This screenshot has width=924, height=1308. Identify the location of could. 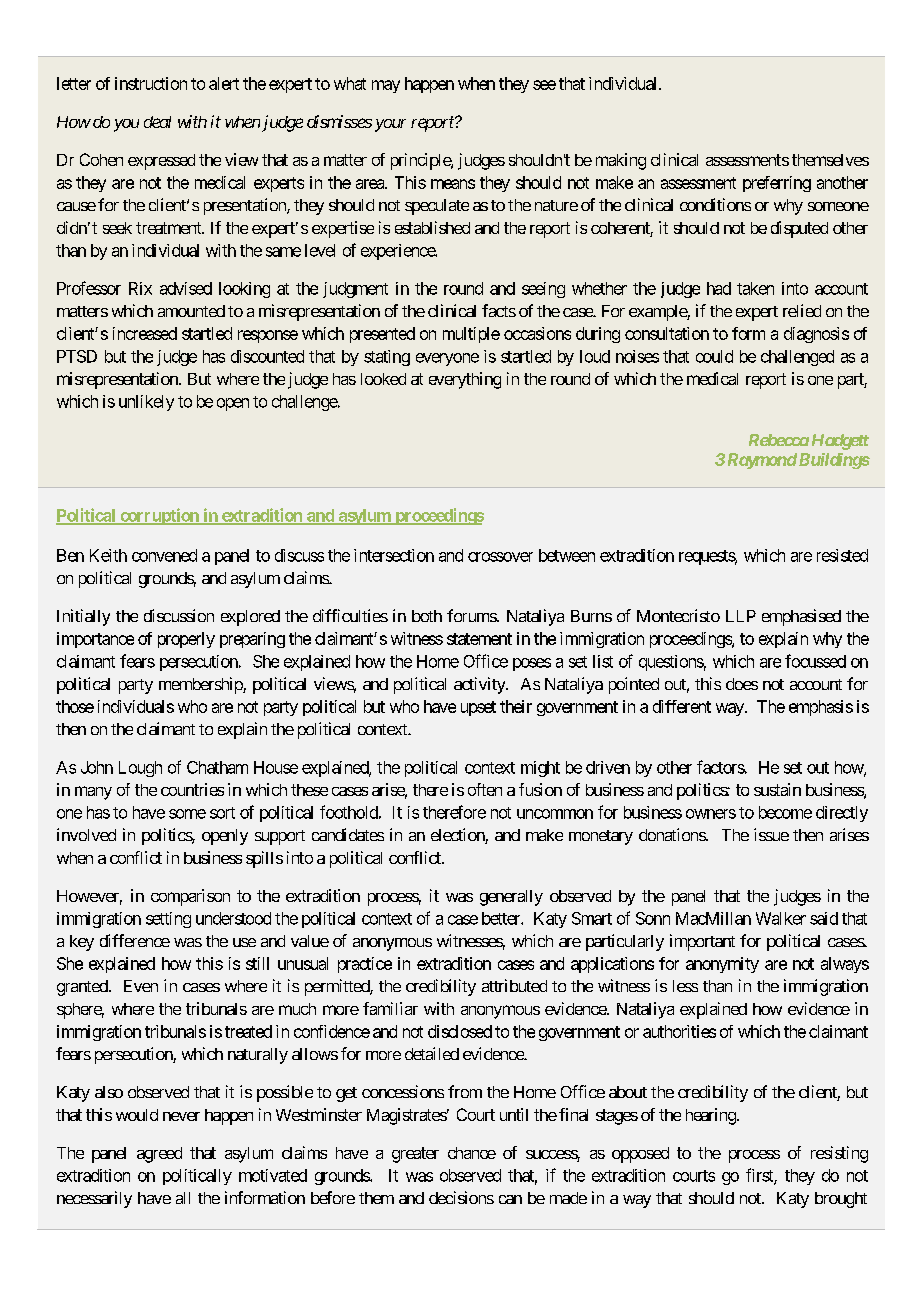
(714, 356).
